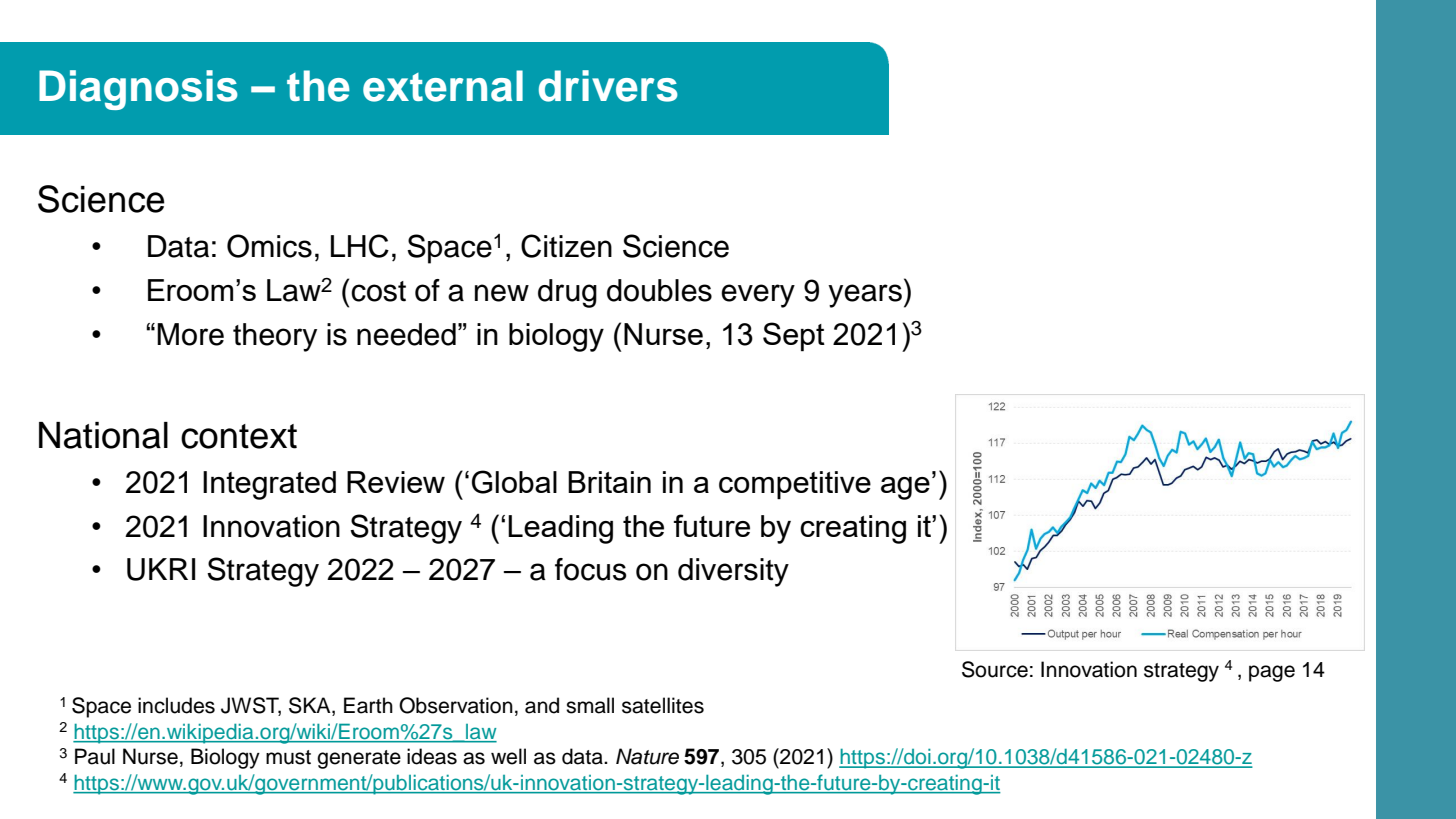  What do you see at coordinates (288, 757) in the screenshot?
I see `must` at bounding box center [288, 757].
